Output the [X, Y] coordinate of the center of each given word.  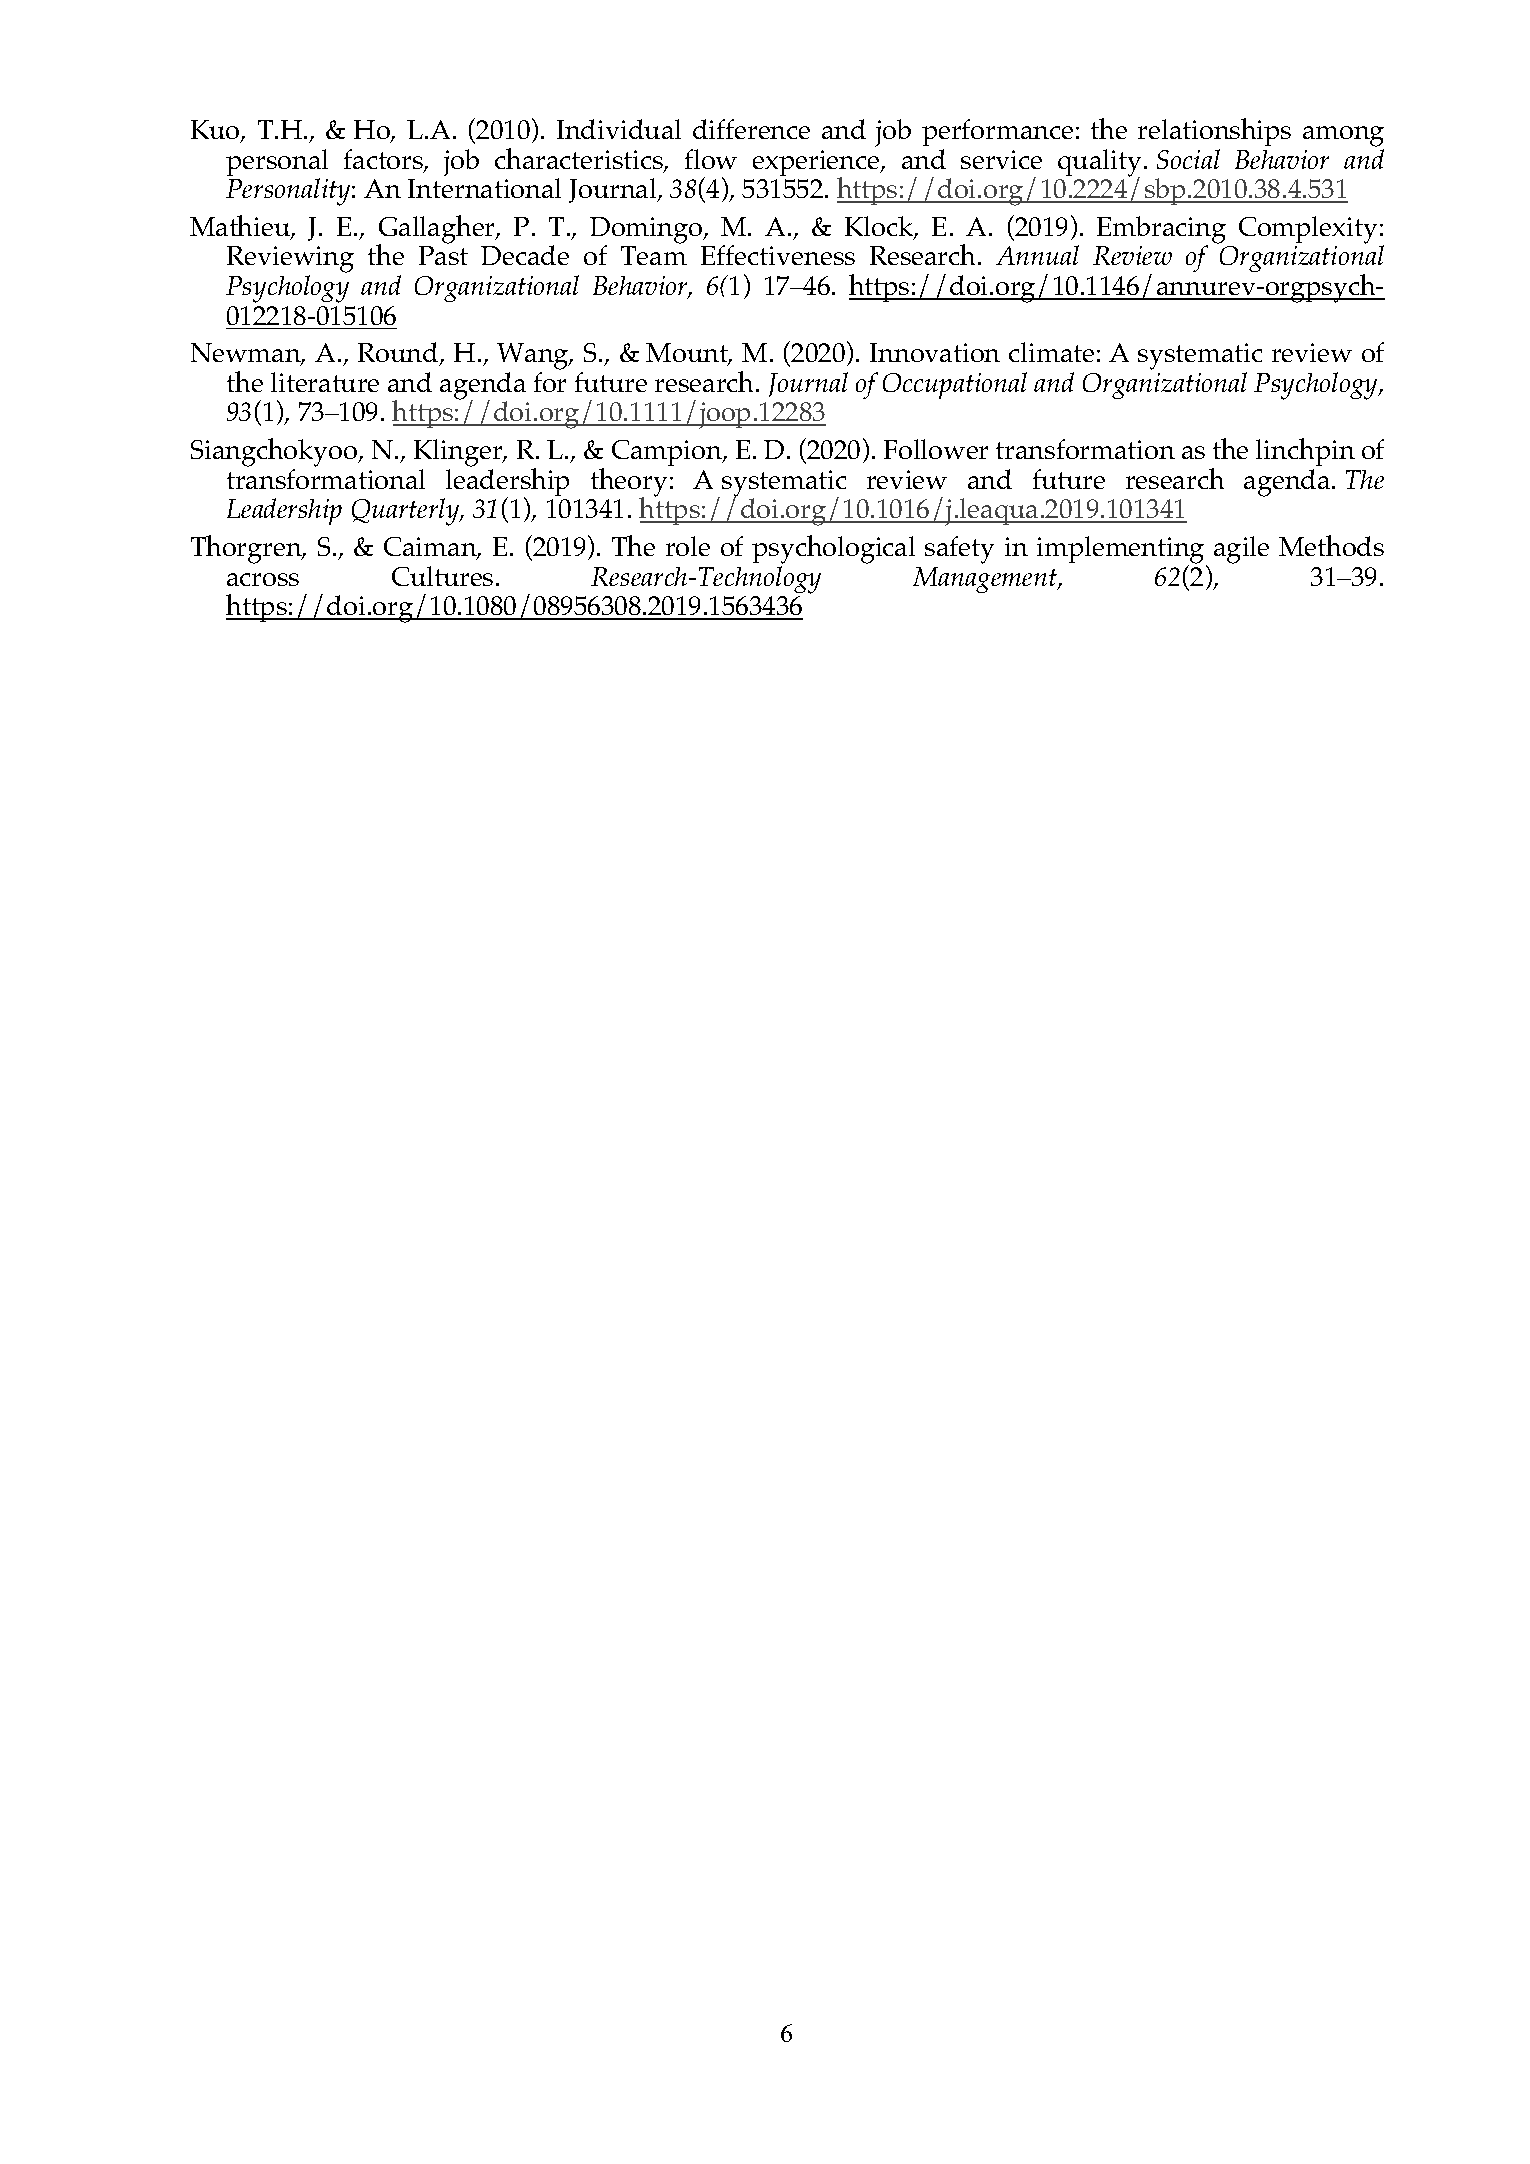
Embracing [1161, 231]
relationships [1214, 132]
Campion [668, 453]
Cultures [442, 576]
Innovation [935, 352]
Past [443, 255]
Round [399, 354]
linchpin [1305, 454]
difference [751, 129]
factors [384, 160]
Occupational [955, 385]
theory [629, 483]
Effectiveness [778, 255]
